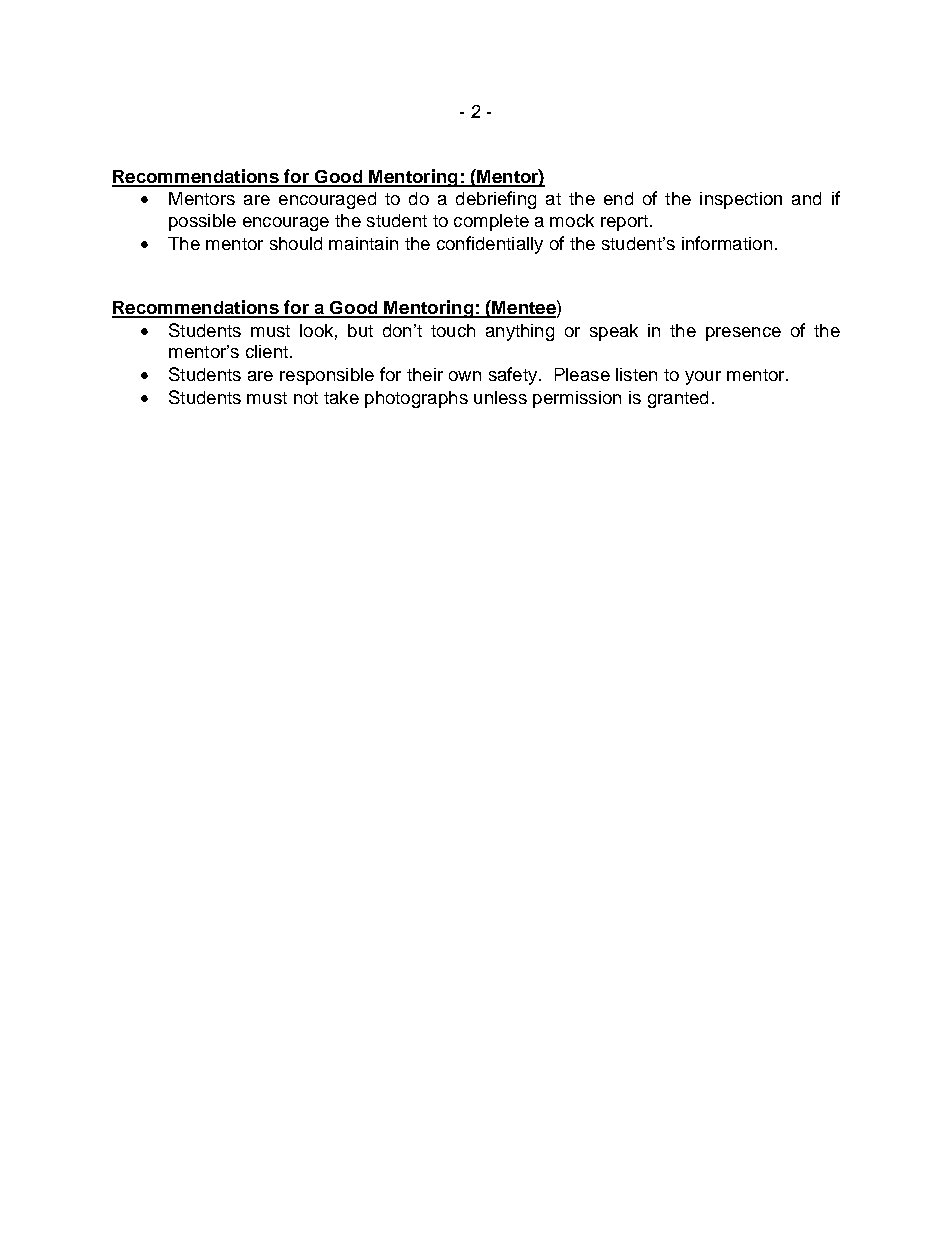 Image resolution: width=952 pixels, height=1233 pixels. I want to click on inspection, so click(741, 200).
